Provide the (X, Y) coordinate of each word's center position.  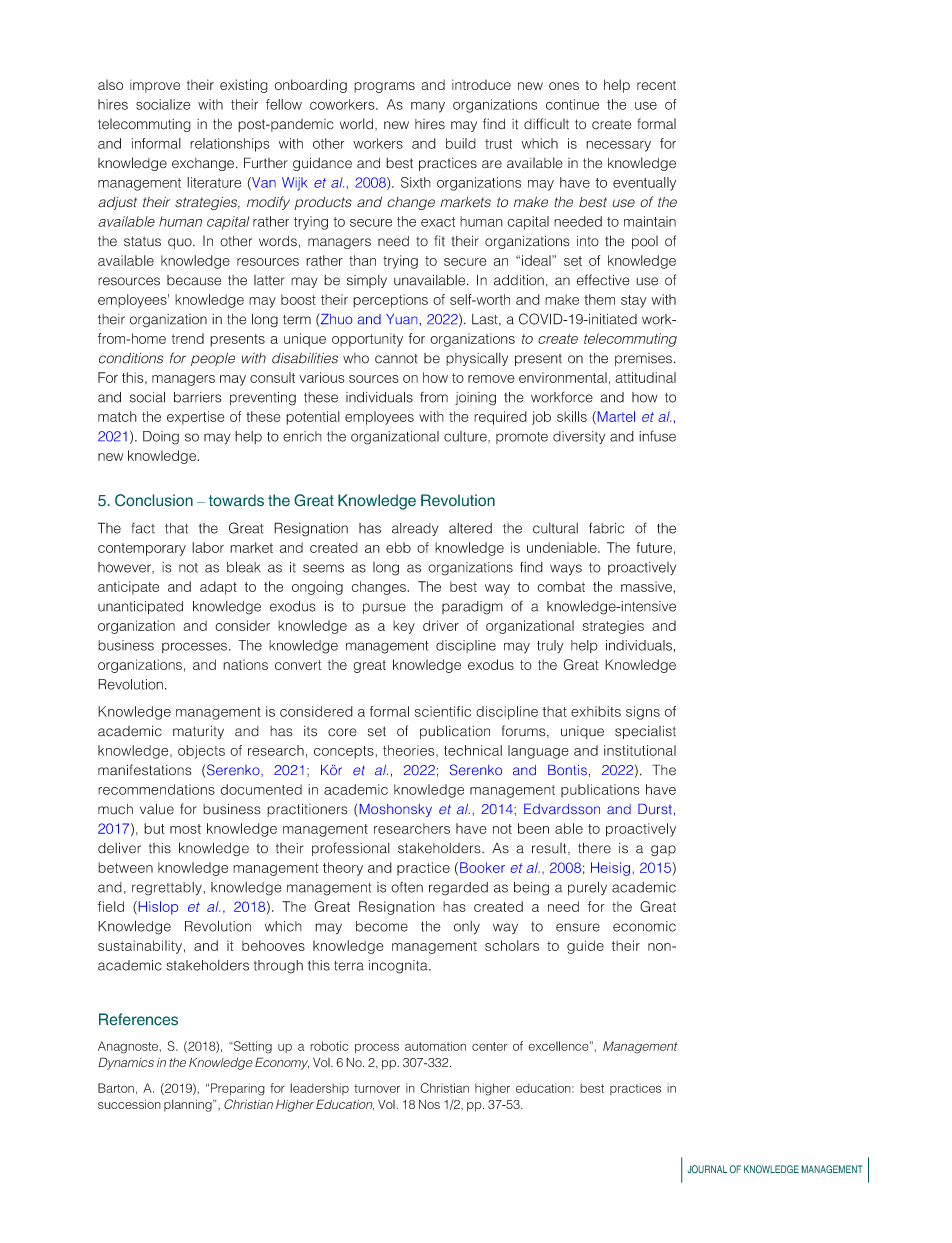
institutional (640, 750)
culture (466, 437)
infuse (657, 436)
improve (155, 86)
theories (410, 750)
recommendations (156, 789)
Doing (161, 438)
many (428, 107)
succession (129, 1104)
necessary (618, 146)
